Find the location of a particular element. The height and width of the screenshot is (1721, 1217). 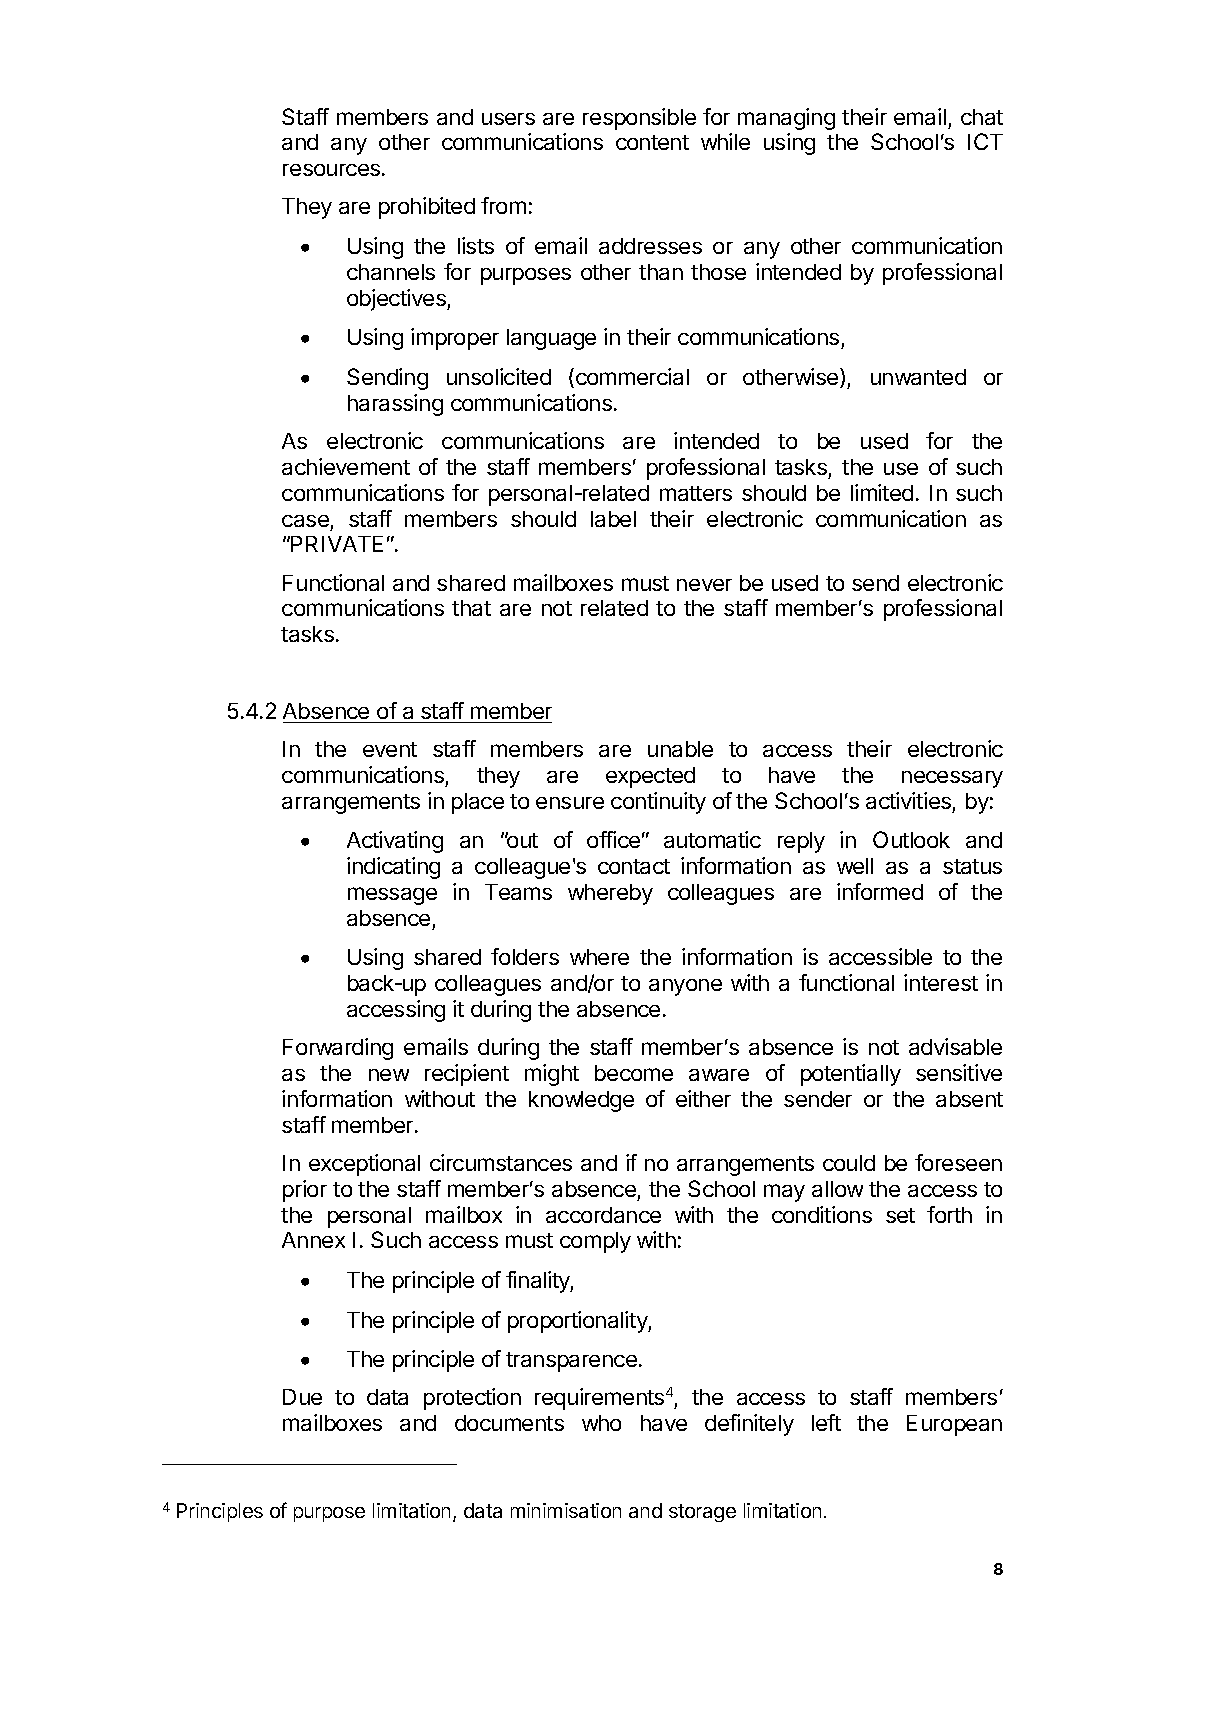

Activating is located at coordinates (395, 842).
